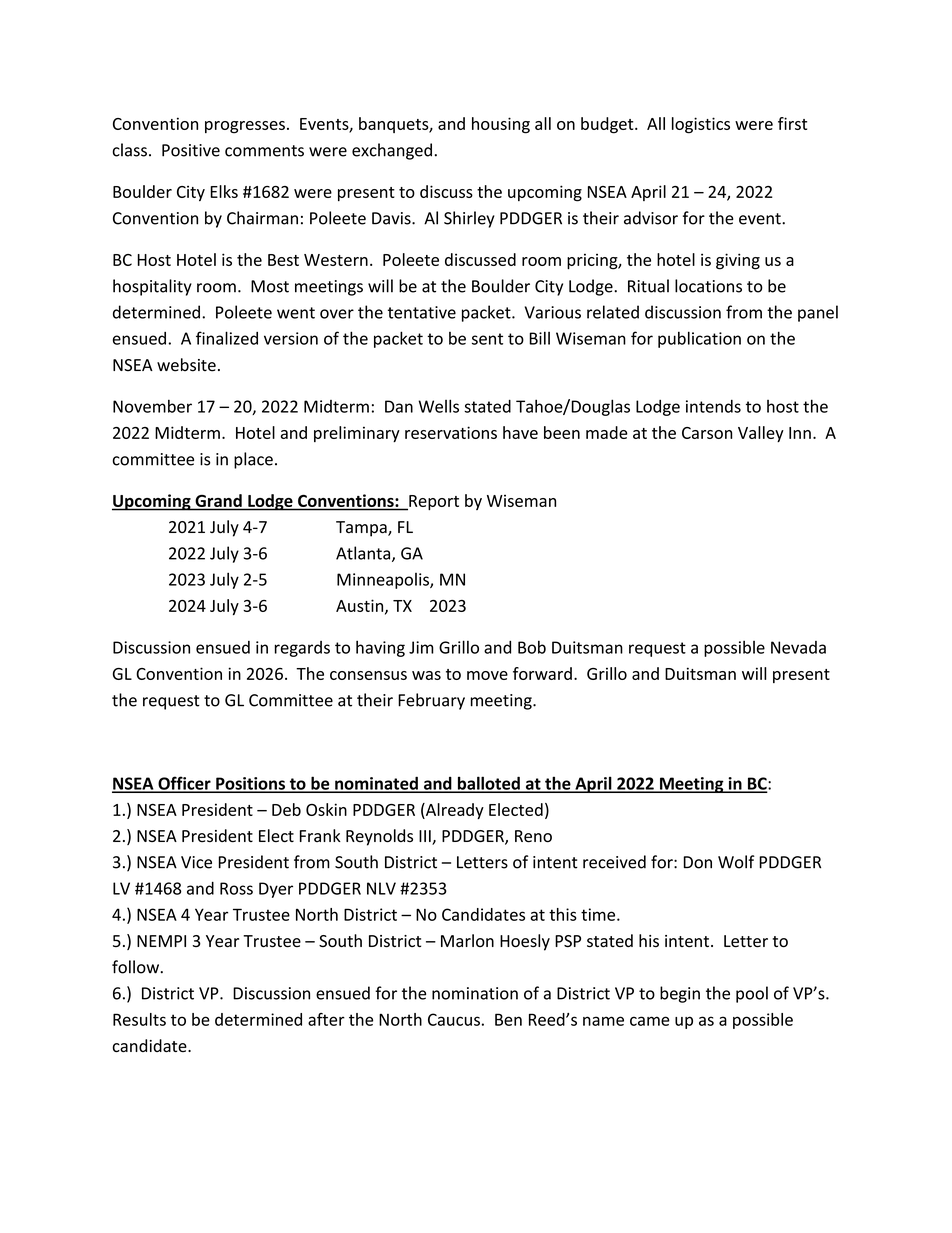  What do you see at coordinates (219, 500) in the image?
I see `Grand` at bounding box center [219, 500].
